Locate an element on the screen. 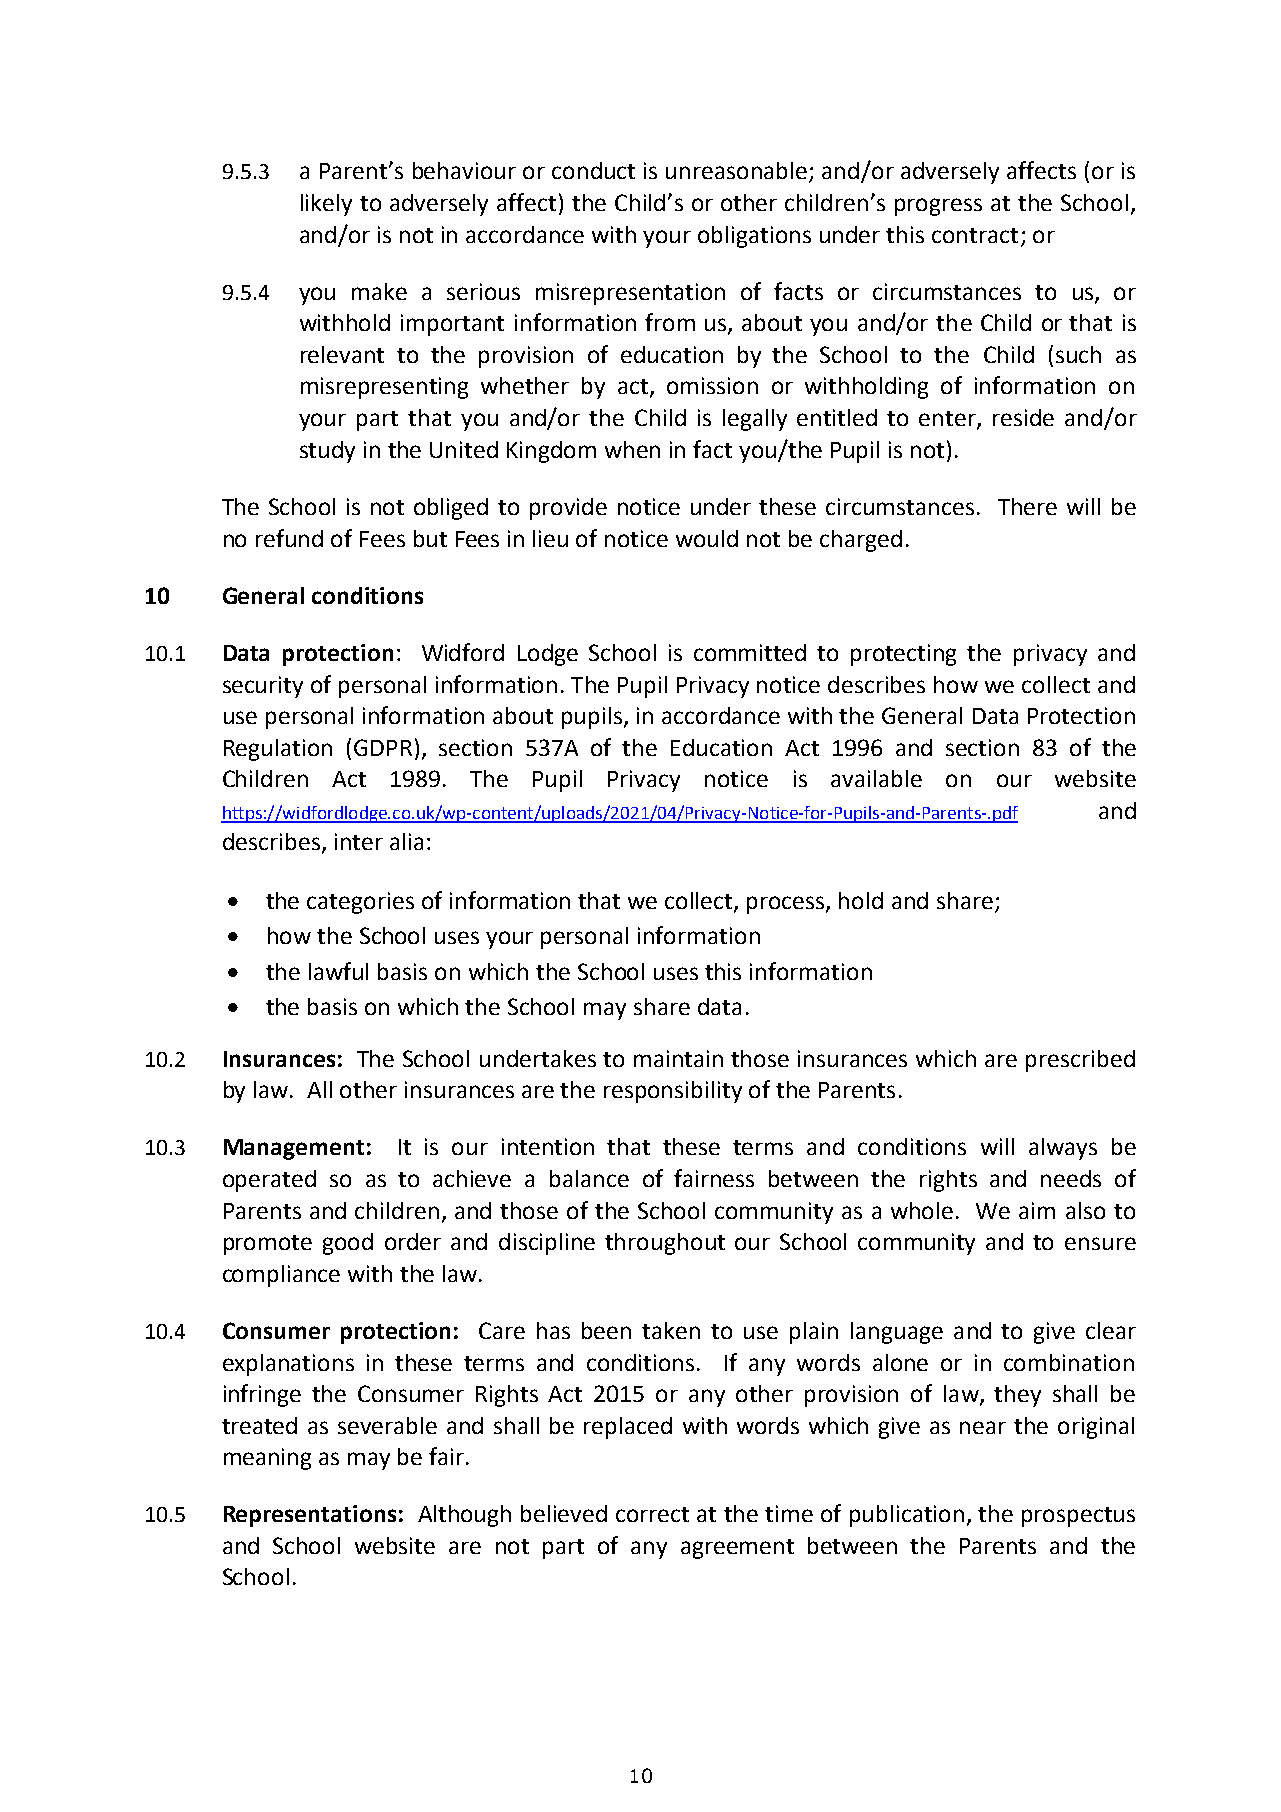  throughout is located at coordinates (665, 1244).
